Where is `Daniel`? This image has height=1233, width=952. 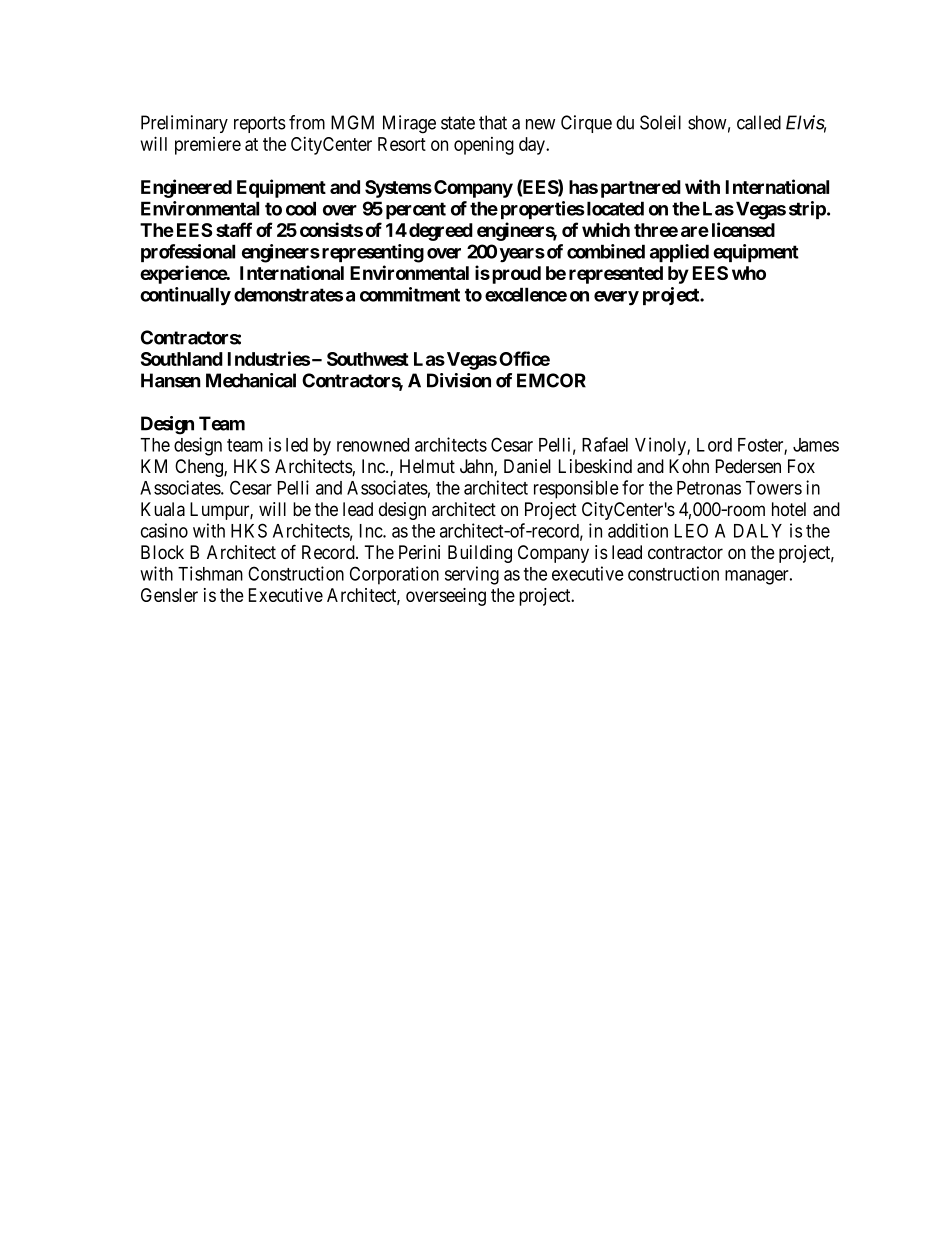 Daniel is located at coordinates (527, 466).
